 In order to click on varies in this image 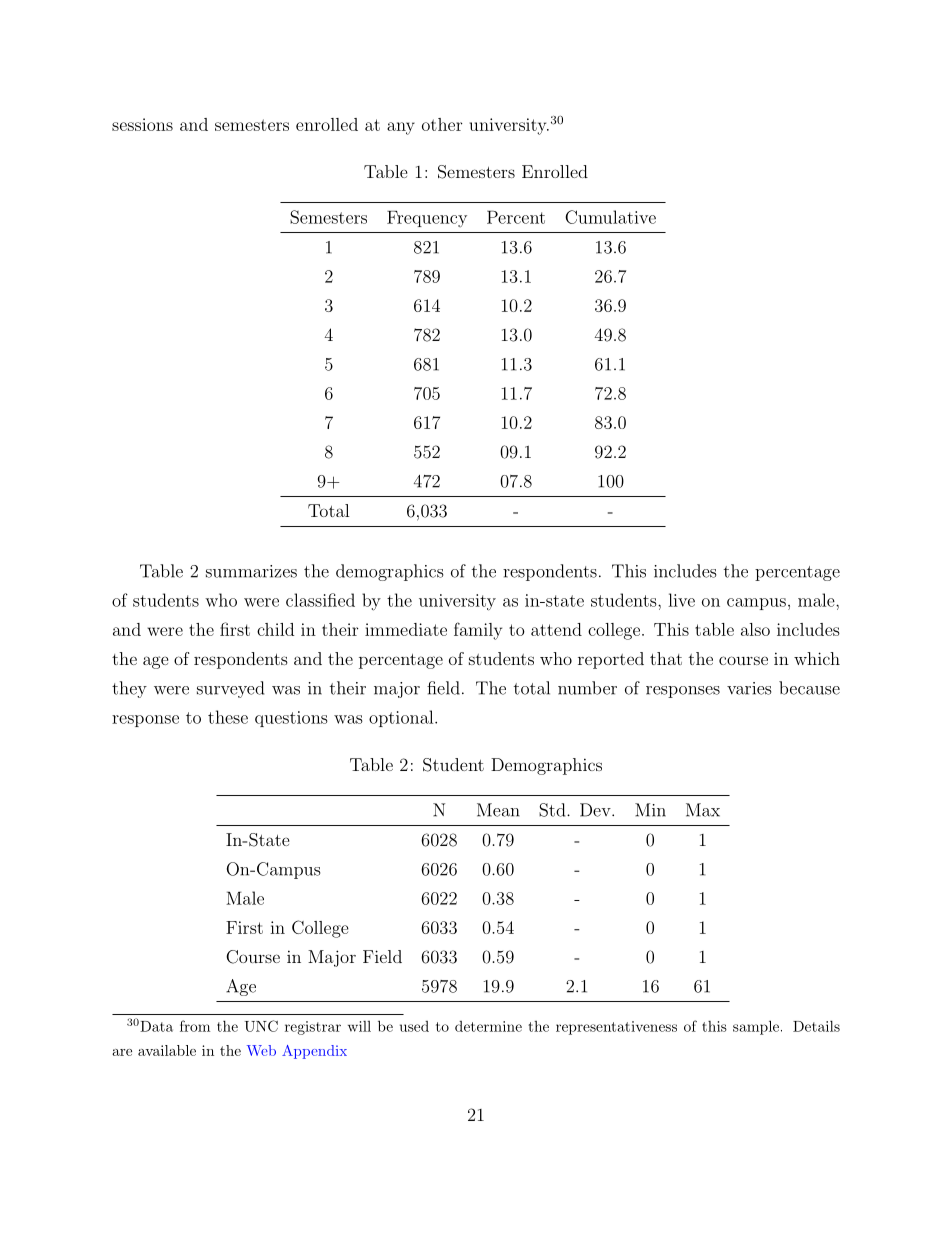, I will do `click(749, 688)`.
